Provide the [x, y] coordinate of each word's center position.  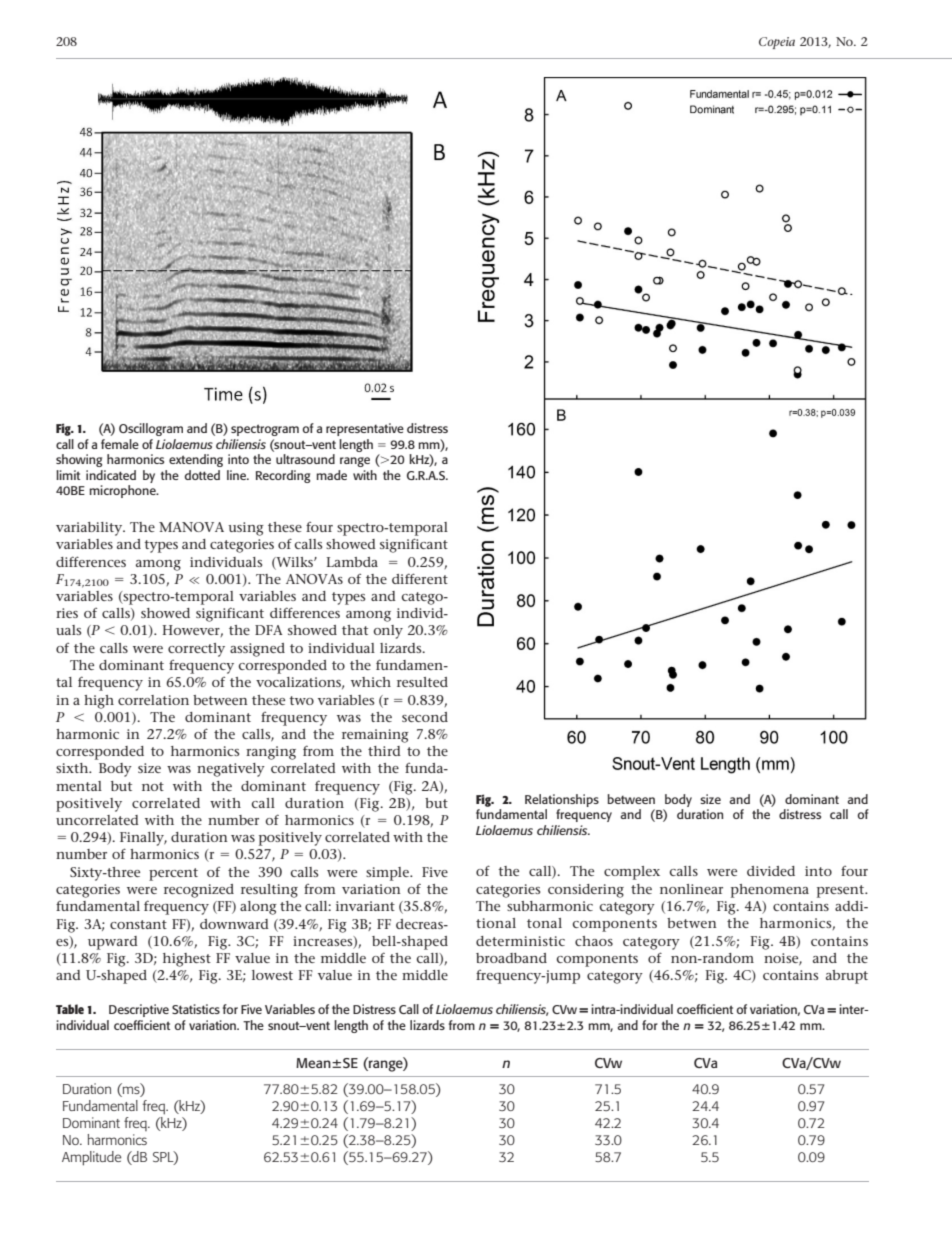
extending [196, 460]
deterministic [520, 941]
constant [138, 924]
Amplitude [92, 1158]
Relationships [562, 800]
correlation [153, 700]
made [331, 475]
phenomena [770, 891]
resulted [422, 682]
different [420, 578]
